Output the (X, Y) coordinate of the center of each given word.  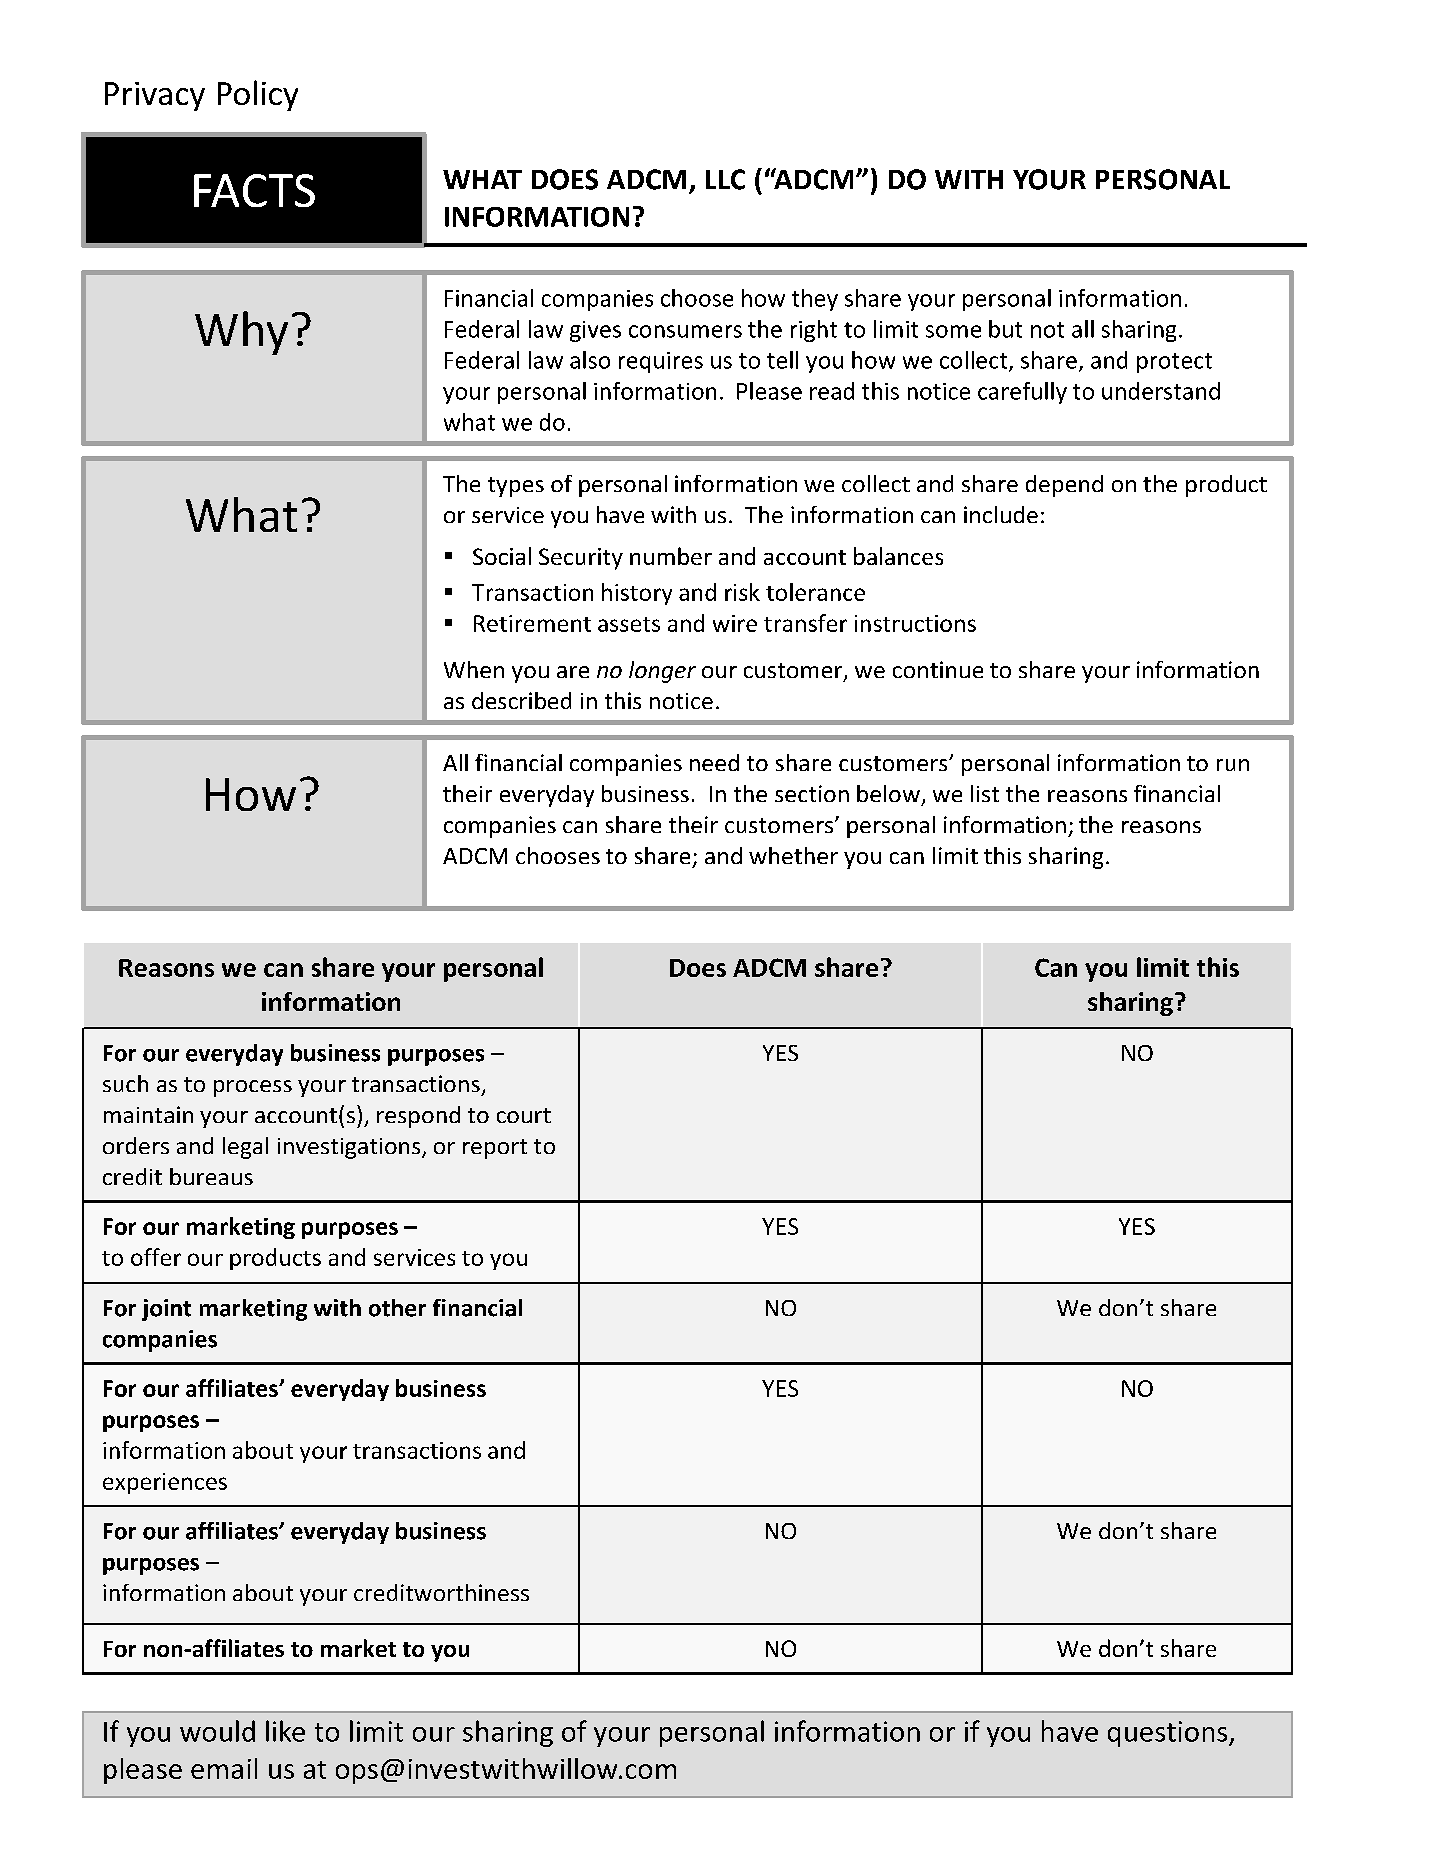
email (224, 1768)
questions (1169, 1734)
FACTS (254, 190)
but (1005, 329)
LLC (725, 179)
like (285, 1731)
